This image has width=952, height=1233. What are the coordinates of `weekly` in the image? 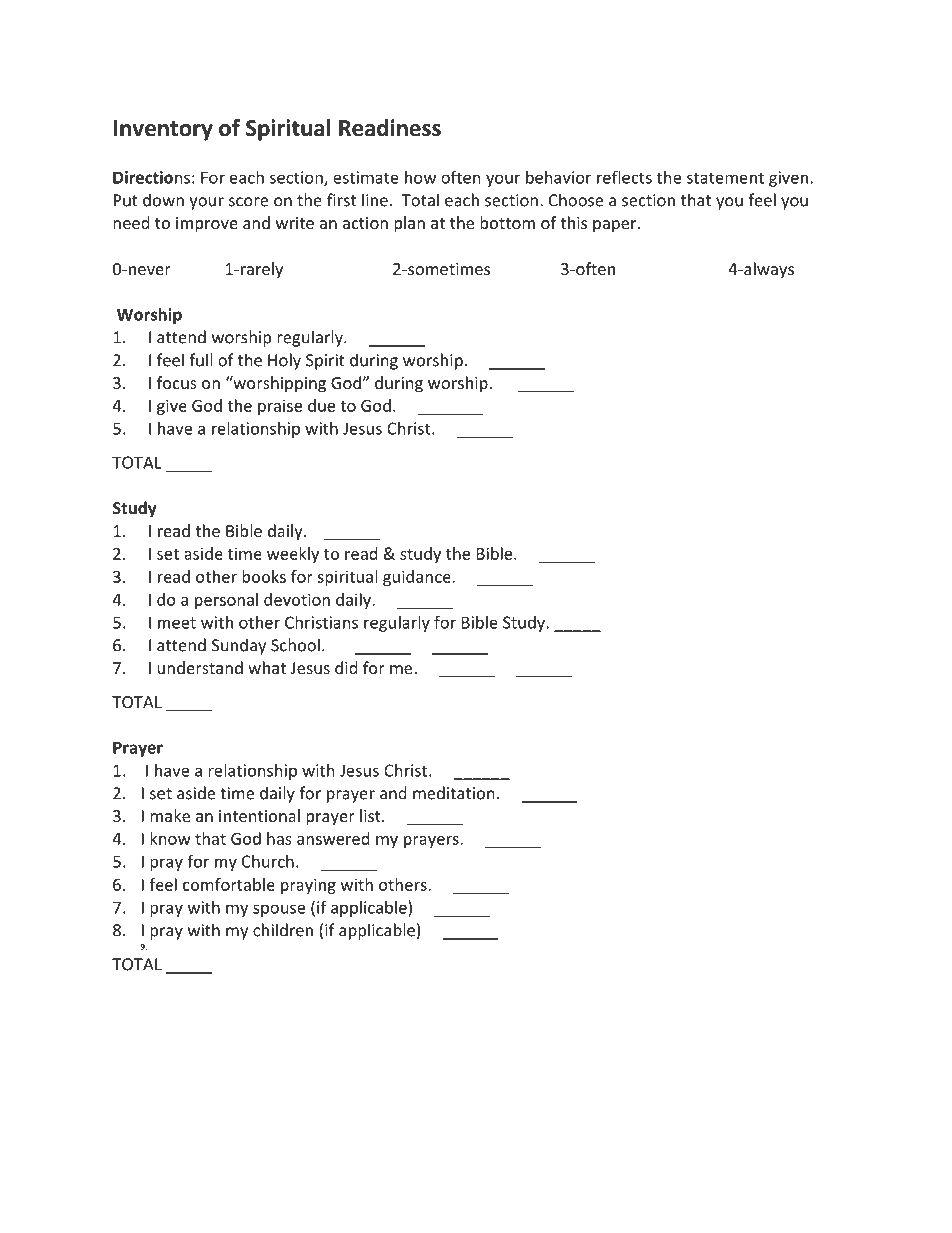 It's located at (293, 555).
